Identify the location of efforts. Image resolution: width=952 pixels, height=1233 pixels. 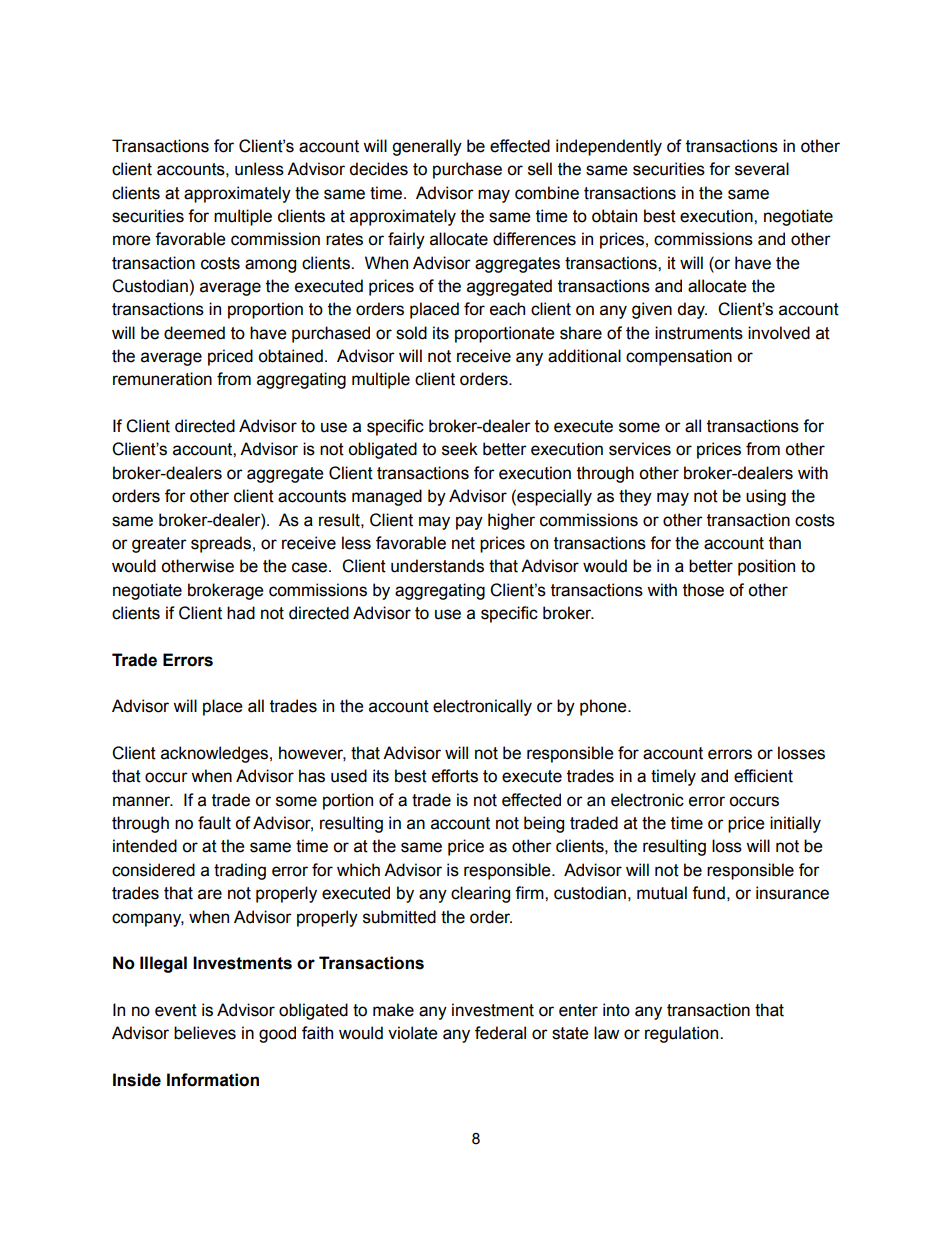
(455, 776).
